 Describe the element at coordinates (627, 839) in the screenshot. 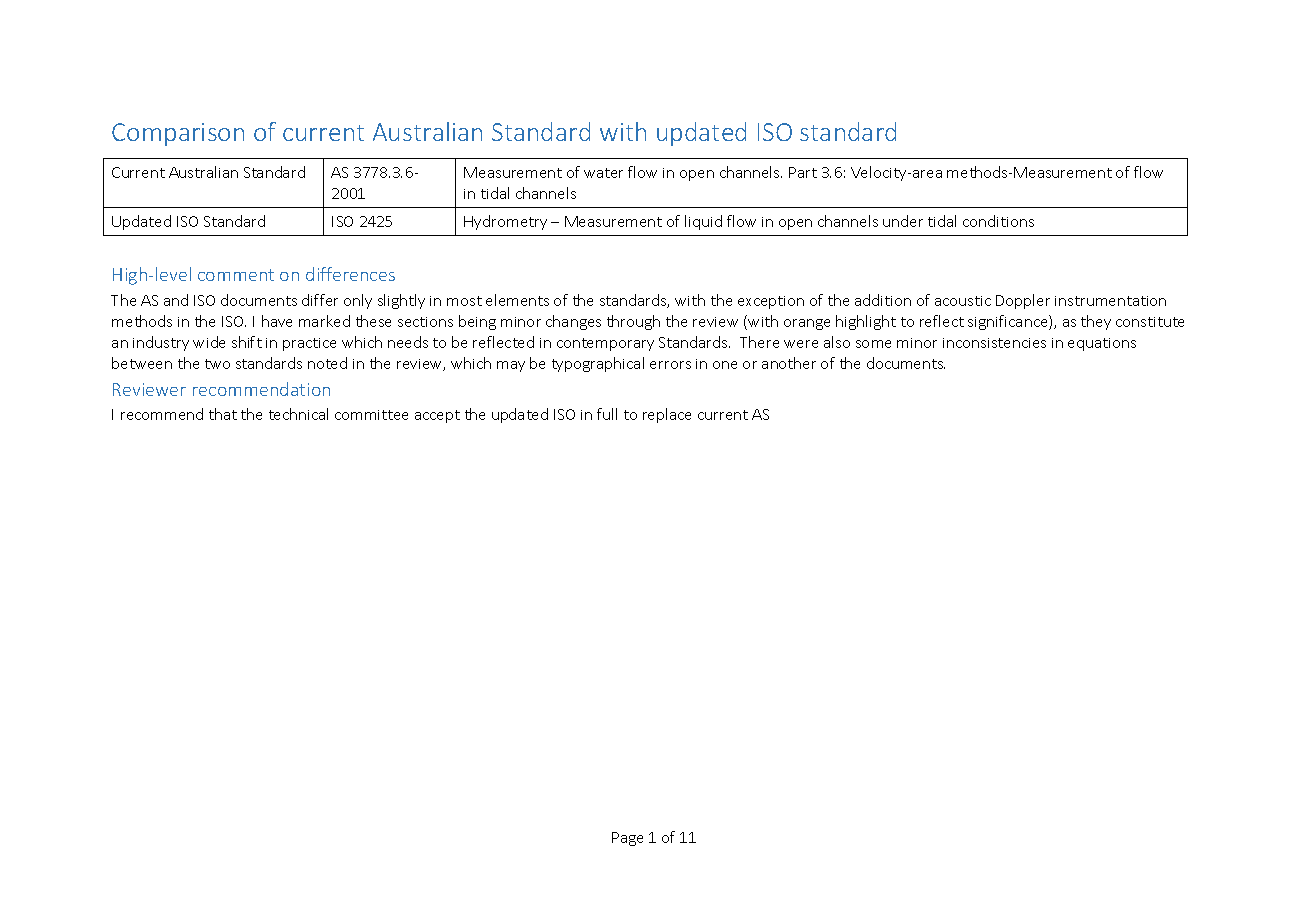

I see `Page` at that location.
